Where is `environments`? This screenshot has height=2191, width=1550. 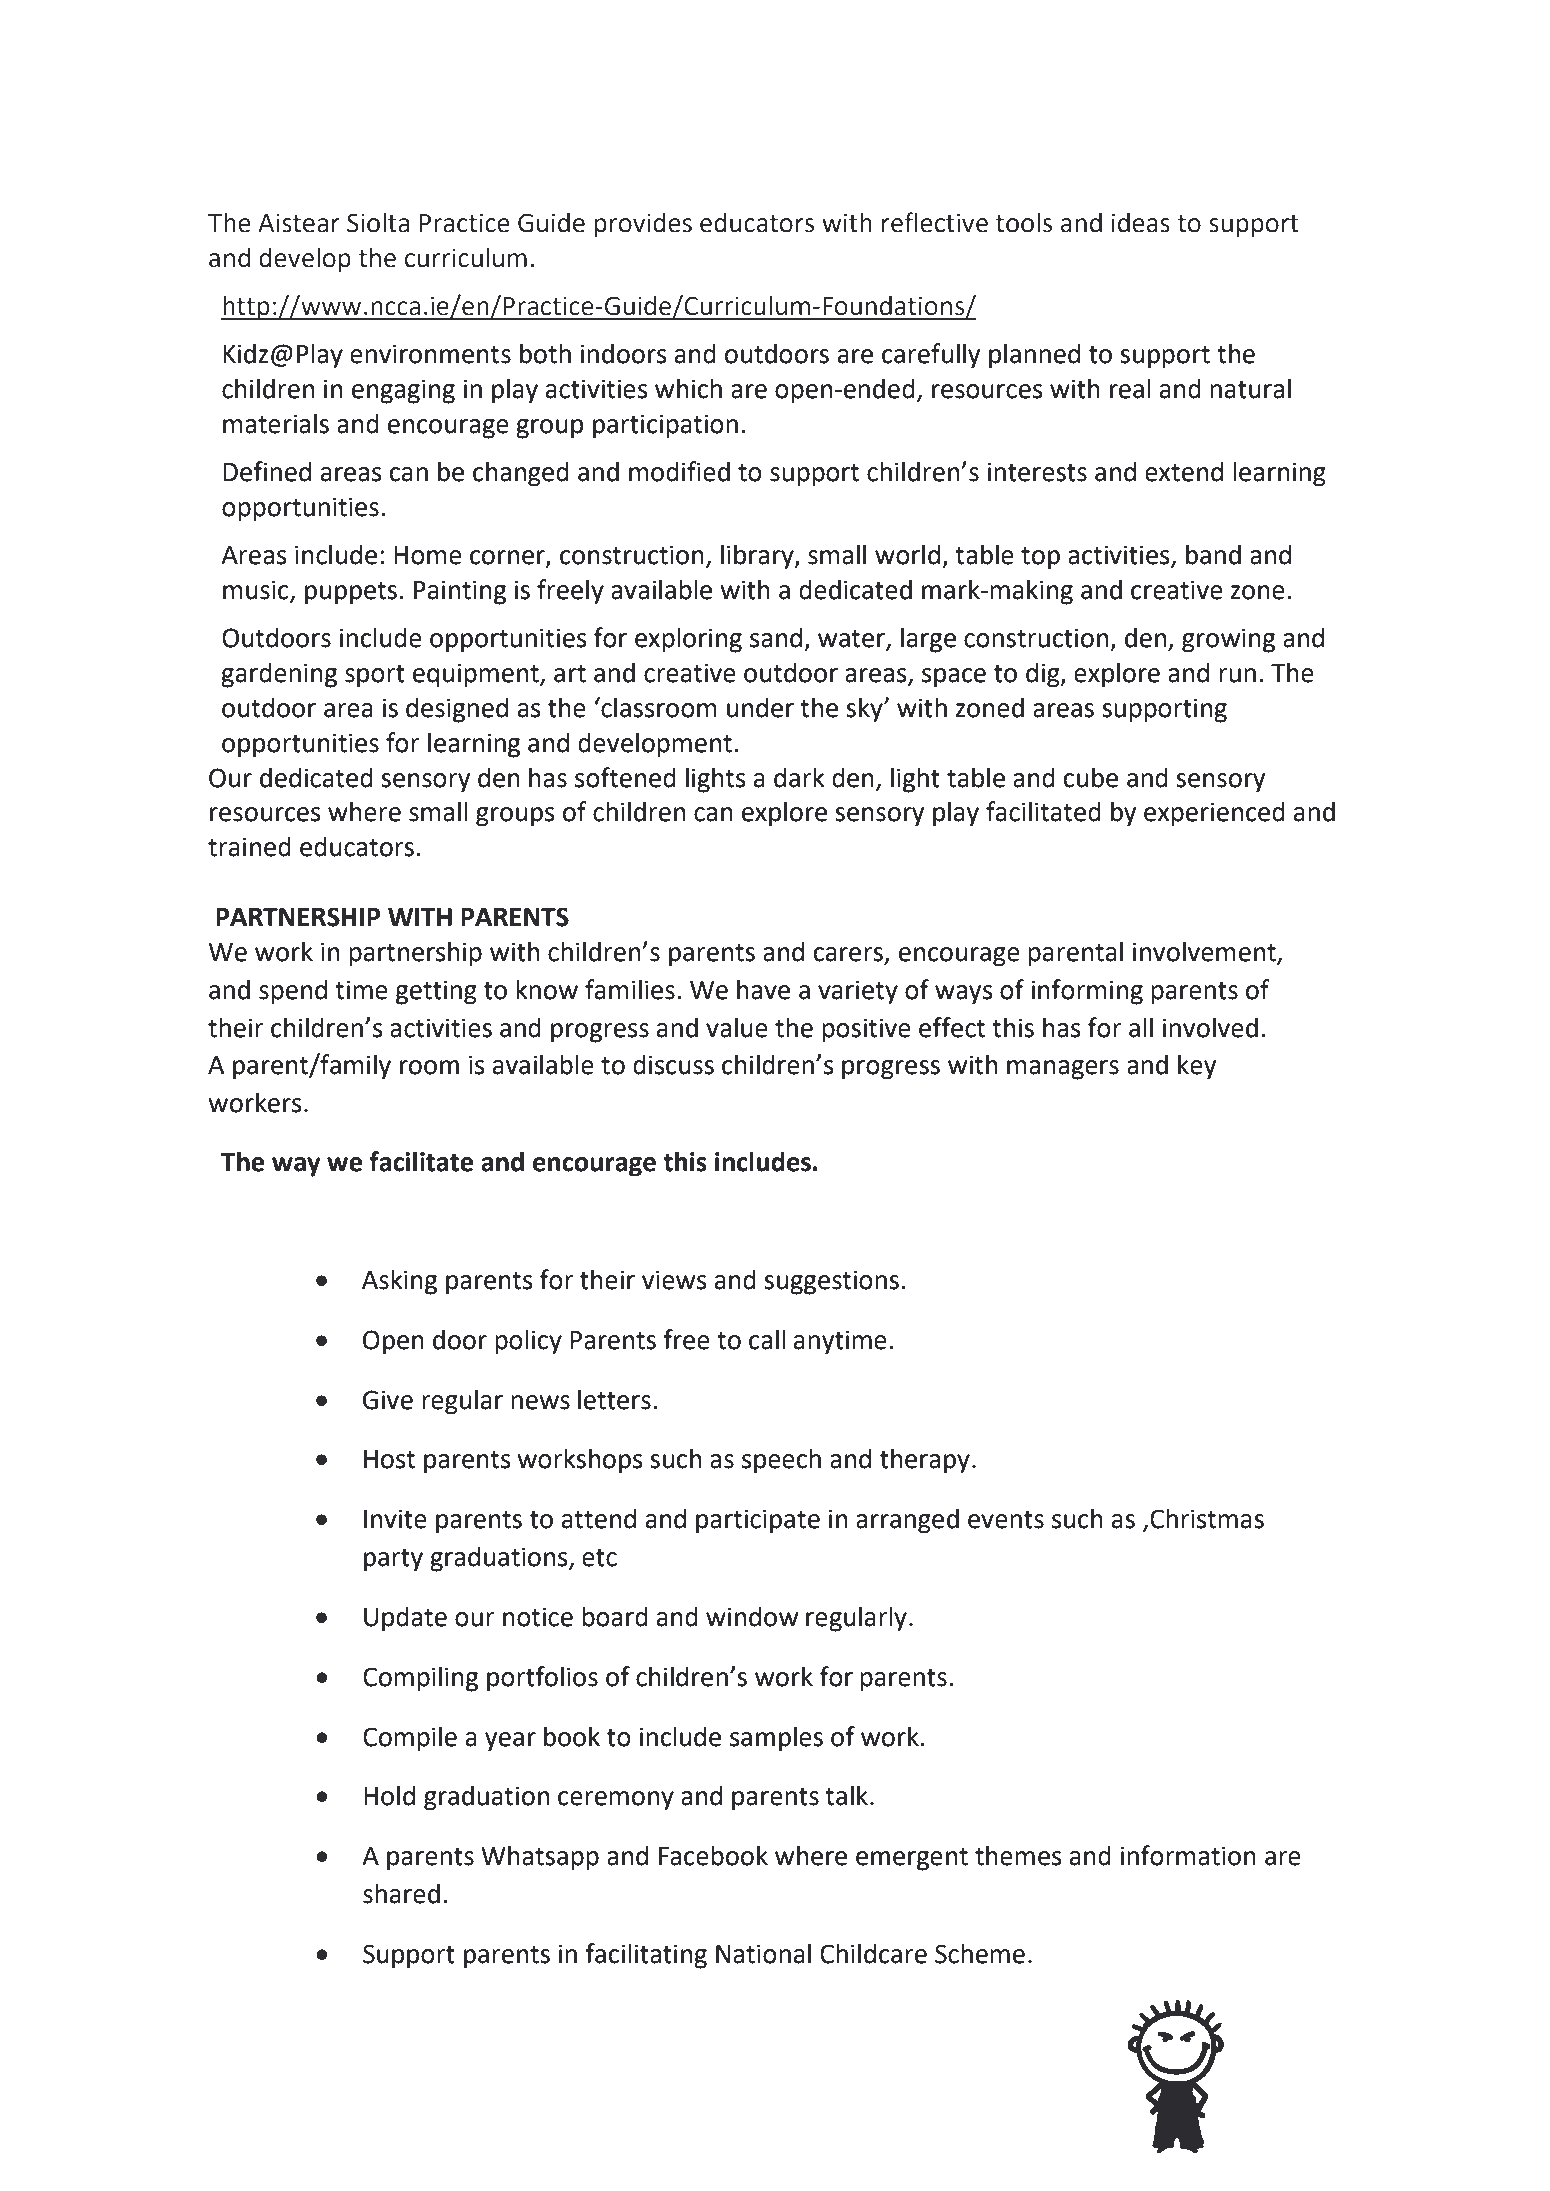 environments is located at coordinates (430, 354).
